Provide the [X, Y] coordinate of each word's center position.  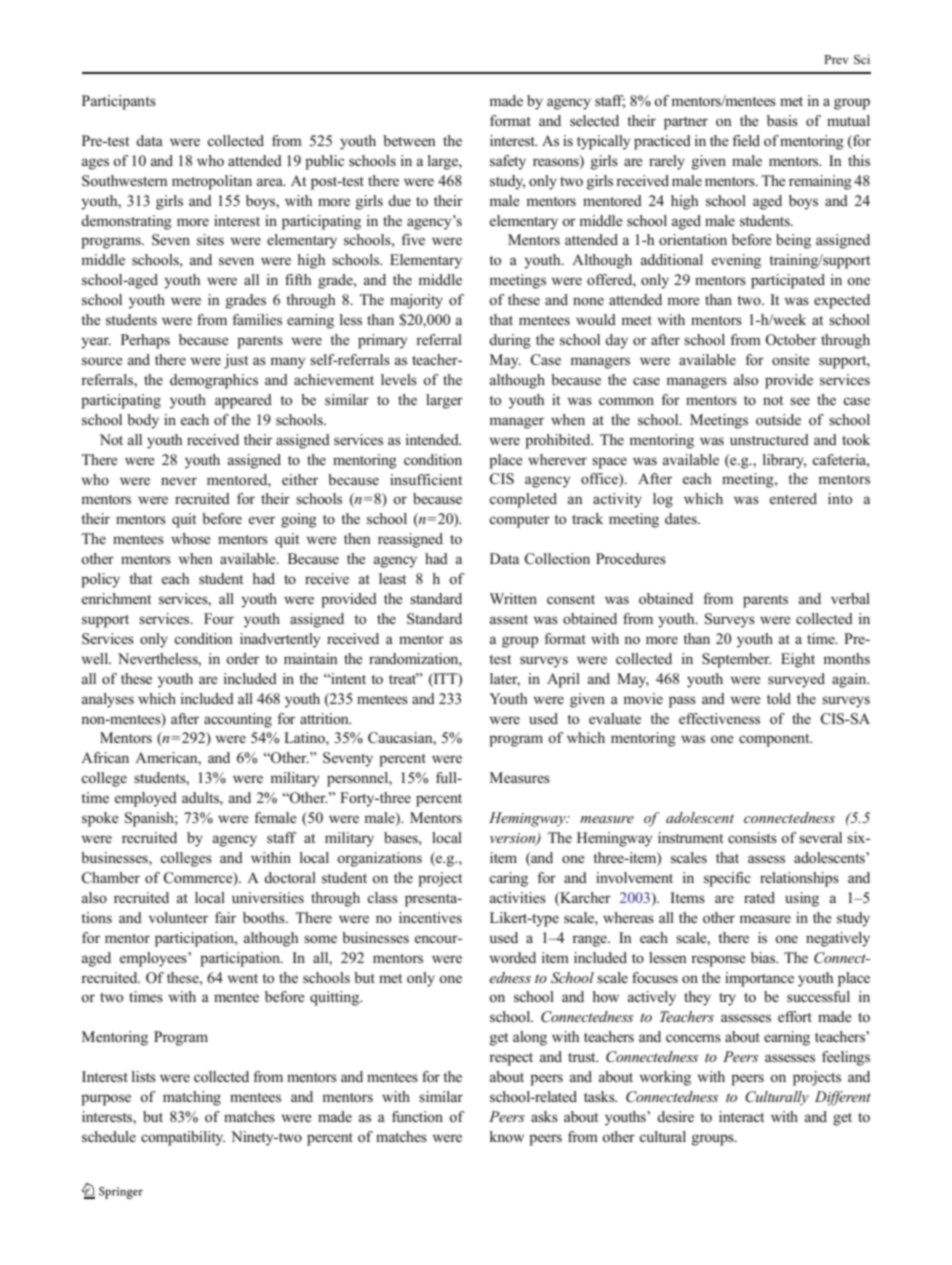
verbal [850, 598]
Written [513, 598]
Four [219, 618]
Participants [119, 102]
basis [782, 120]
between [409, 140]
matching [192, 1098]
